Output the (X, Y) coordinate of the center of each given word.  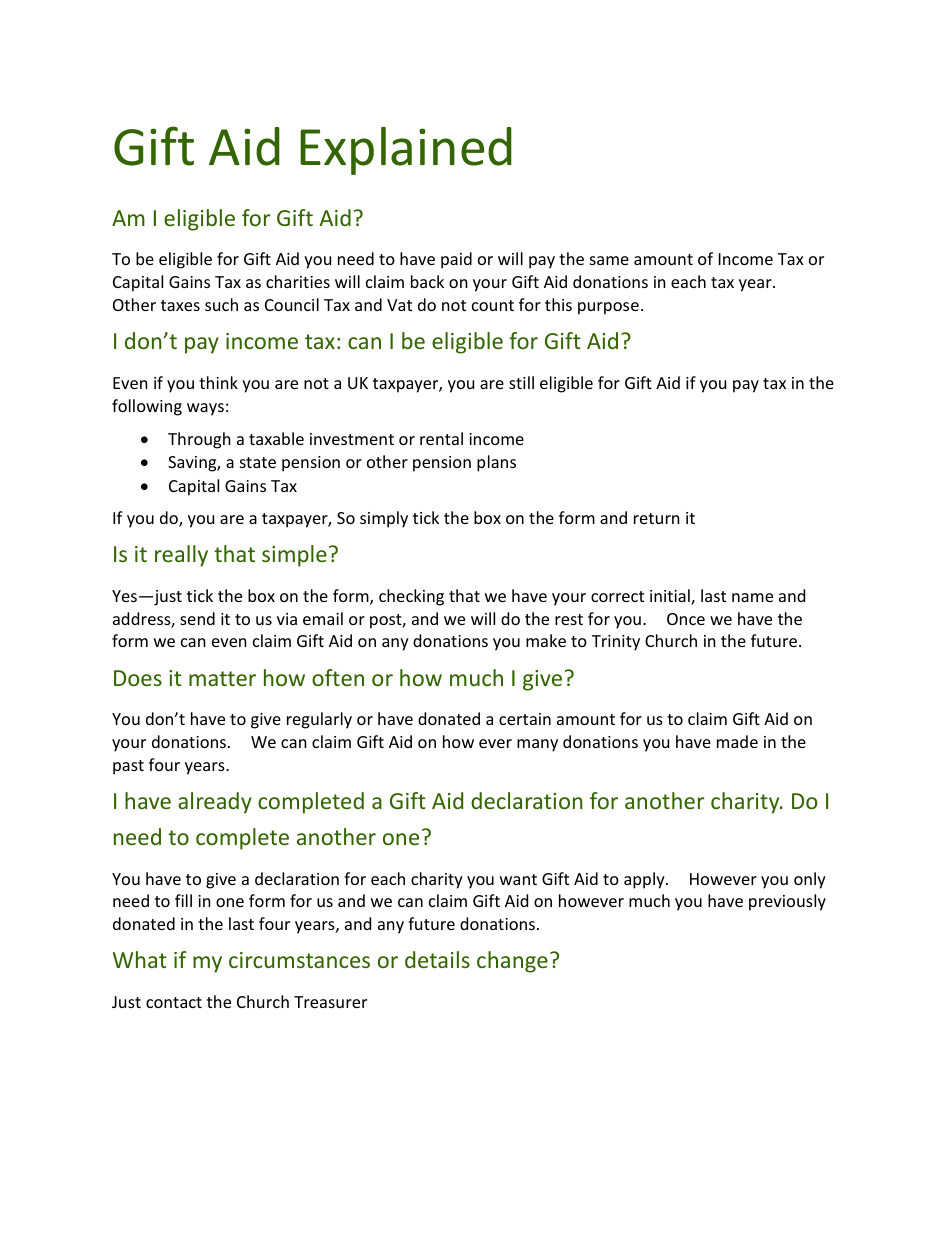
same (609, 260)
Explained (406, 151)
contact (174, 1002)
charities (298, 281)
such (221, 304)
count (493, 305)
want (518, 879)
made (737, 741)
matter (222, 678)
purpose (608, 308)
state (258, 462)
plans (496, 463)
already (215, 803)
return (657, 518)
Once (686, 619)
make (546, 640)
